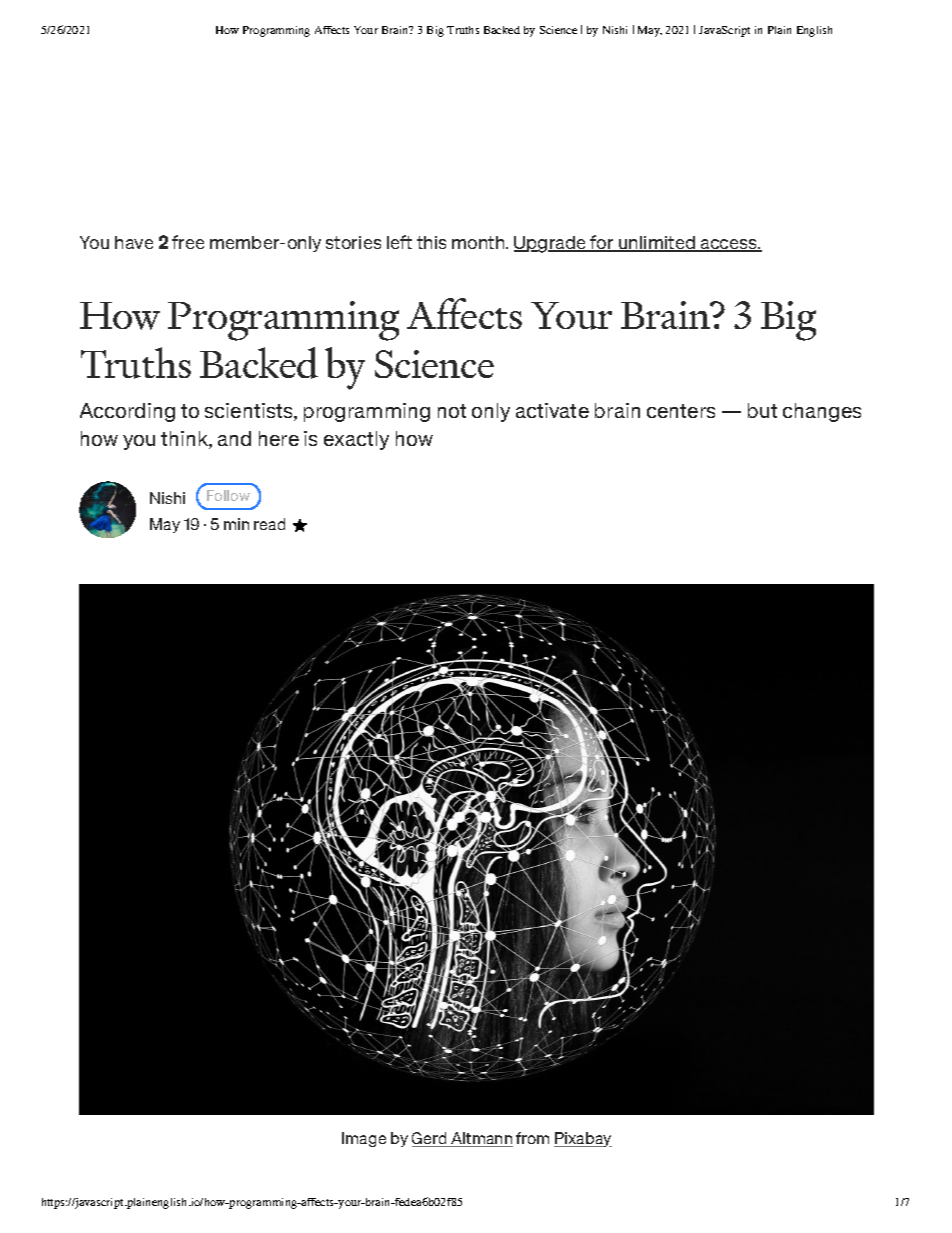  Describe the element at coordinates (364, 1139) in the screenshot. I see `Image` at that location.
